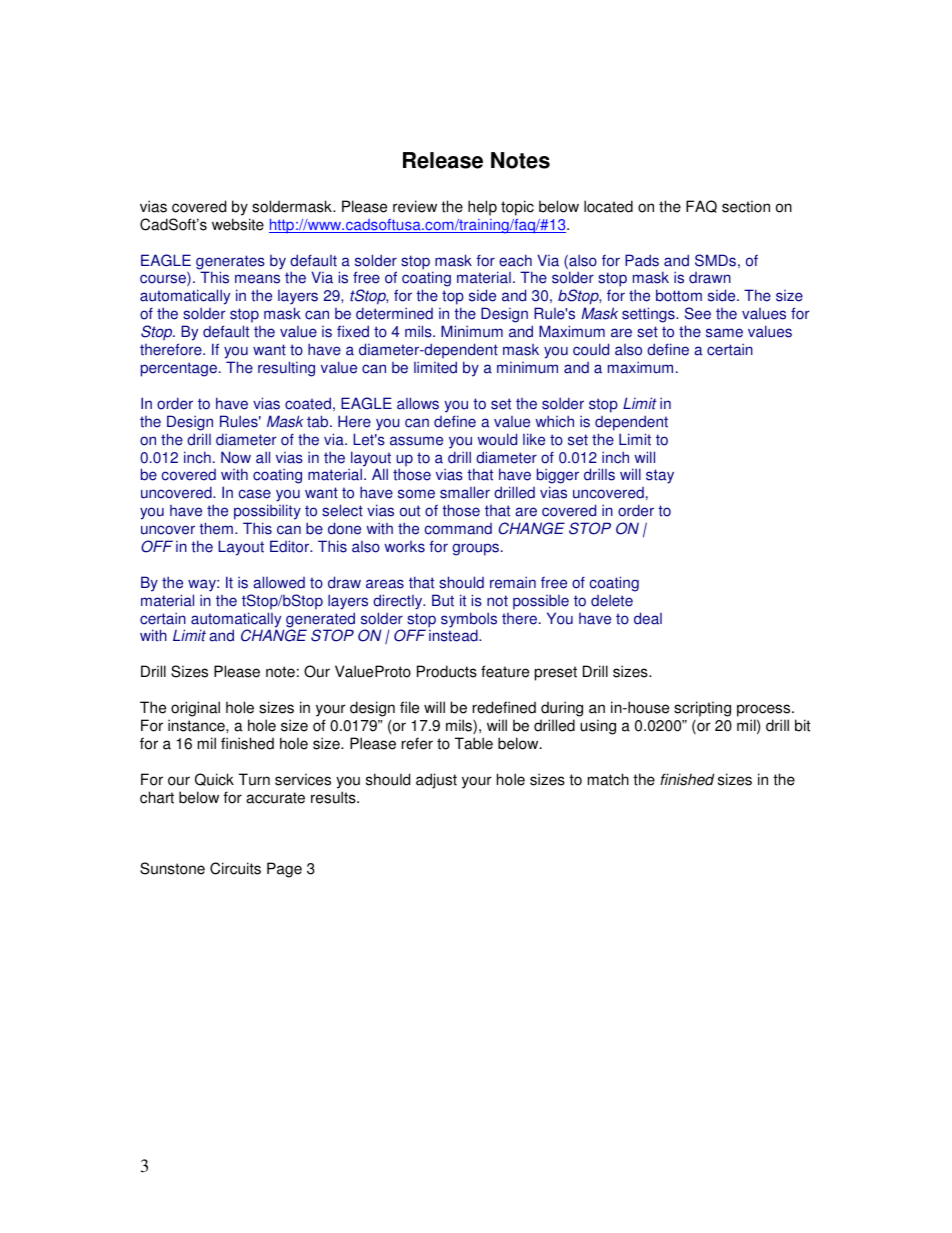  Describe the element at coordinates (235, 868) in the page. I see `Circuits` at that location.
